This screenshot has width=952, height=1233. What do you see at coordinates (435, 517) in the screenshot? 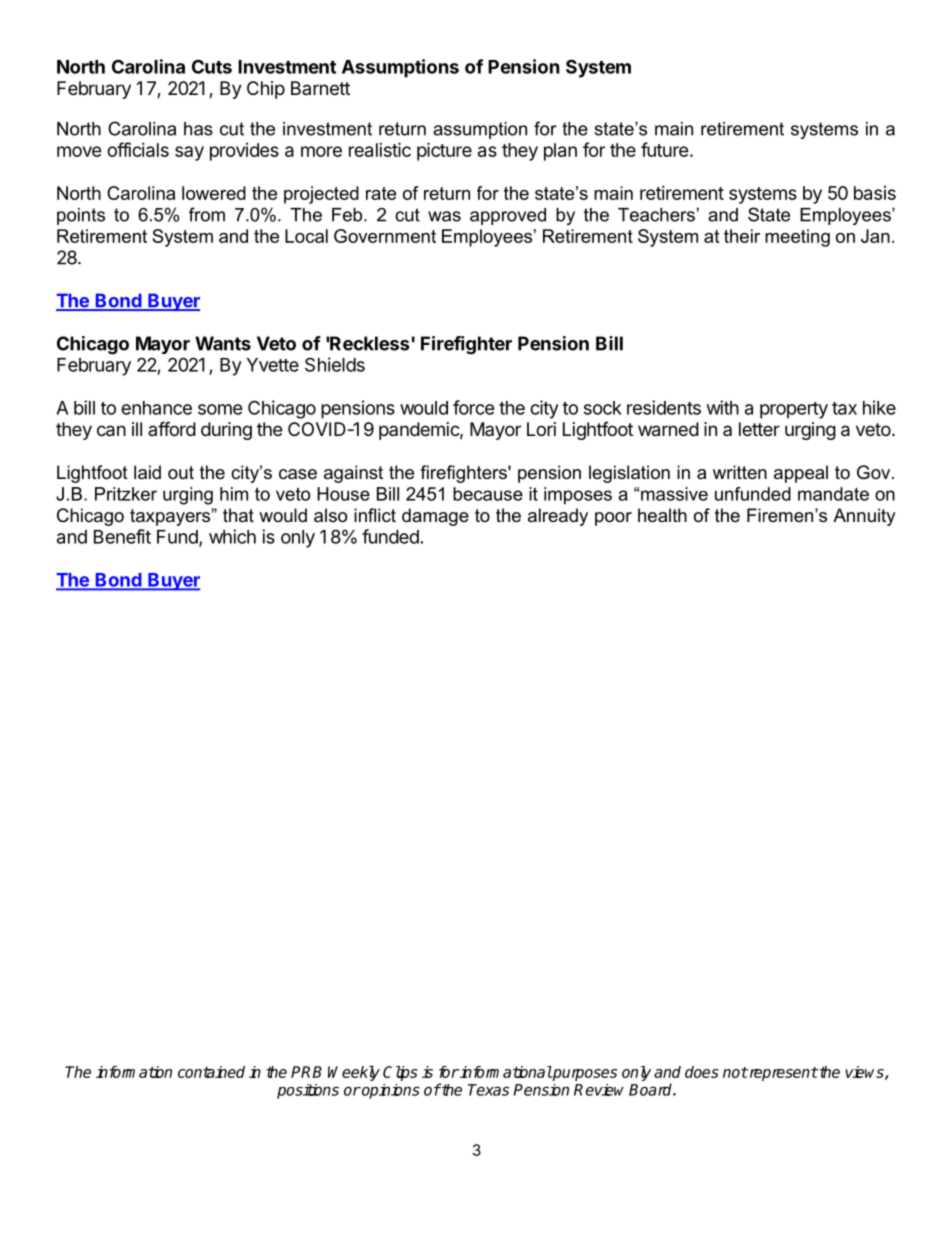
I see `damage` at bounding box center [435, 517].
